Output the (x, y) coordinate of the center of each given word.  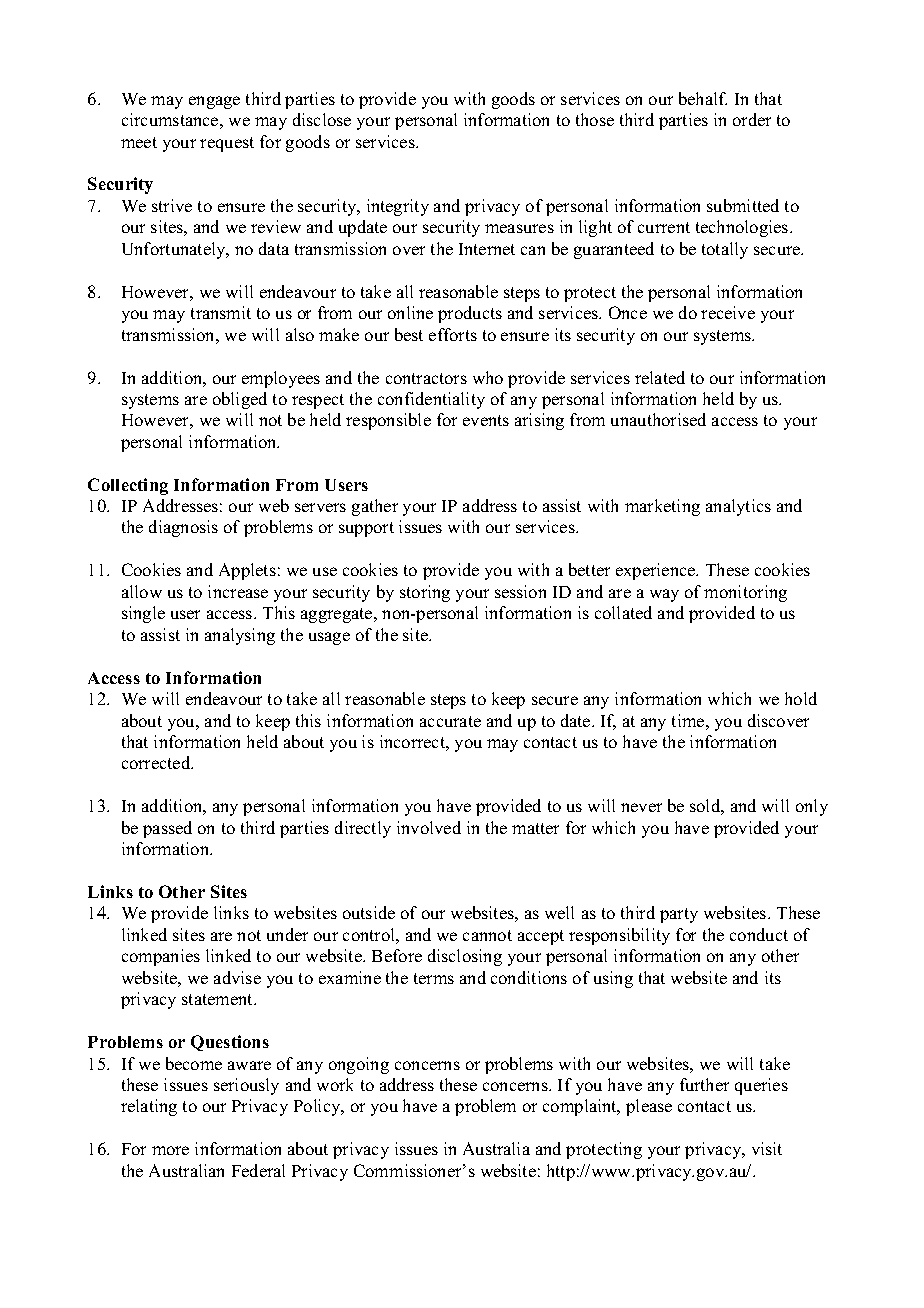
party (679, 915)
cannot (487, 935)
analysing (240, 636)
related (660, 377)
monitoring (745, 593)
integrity (398, 207)
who (488, 377)
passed (167, 829)
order (752, 119)
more (170, 1150)
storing (425, 593)
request (227, 144)
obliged (240, 400)
